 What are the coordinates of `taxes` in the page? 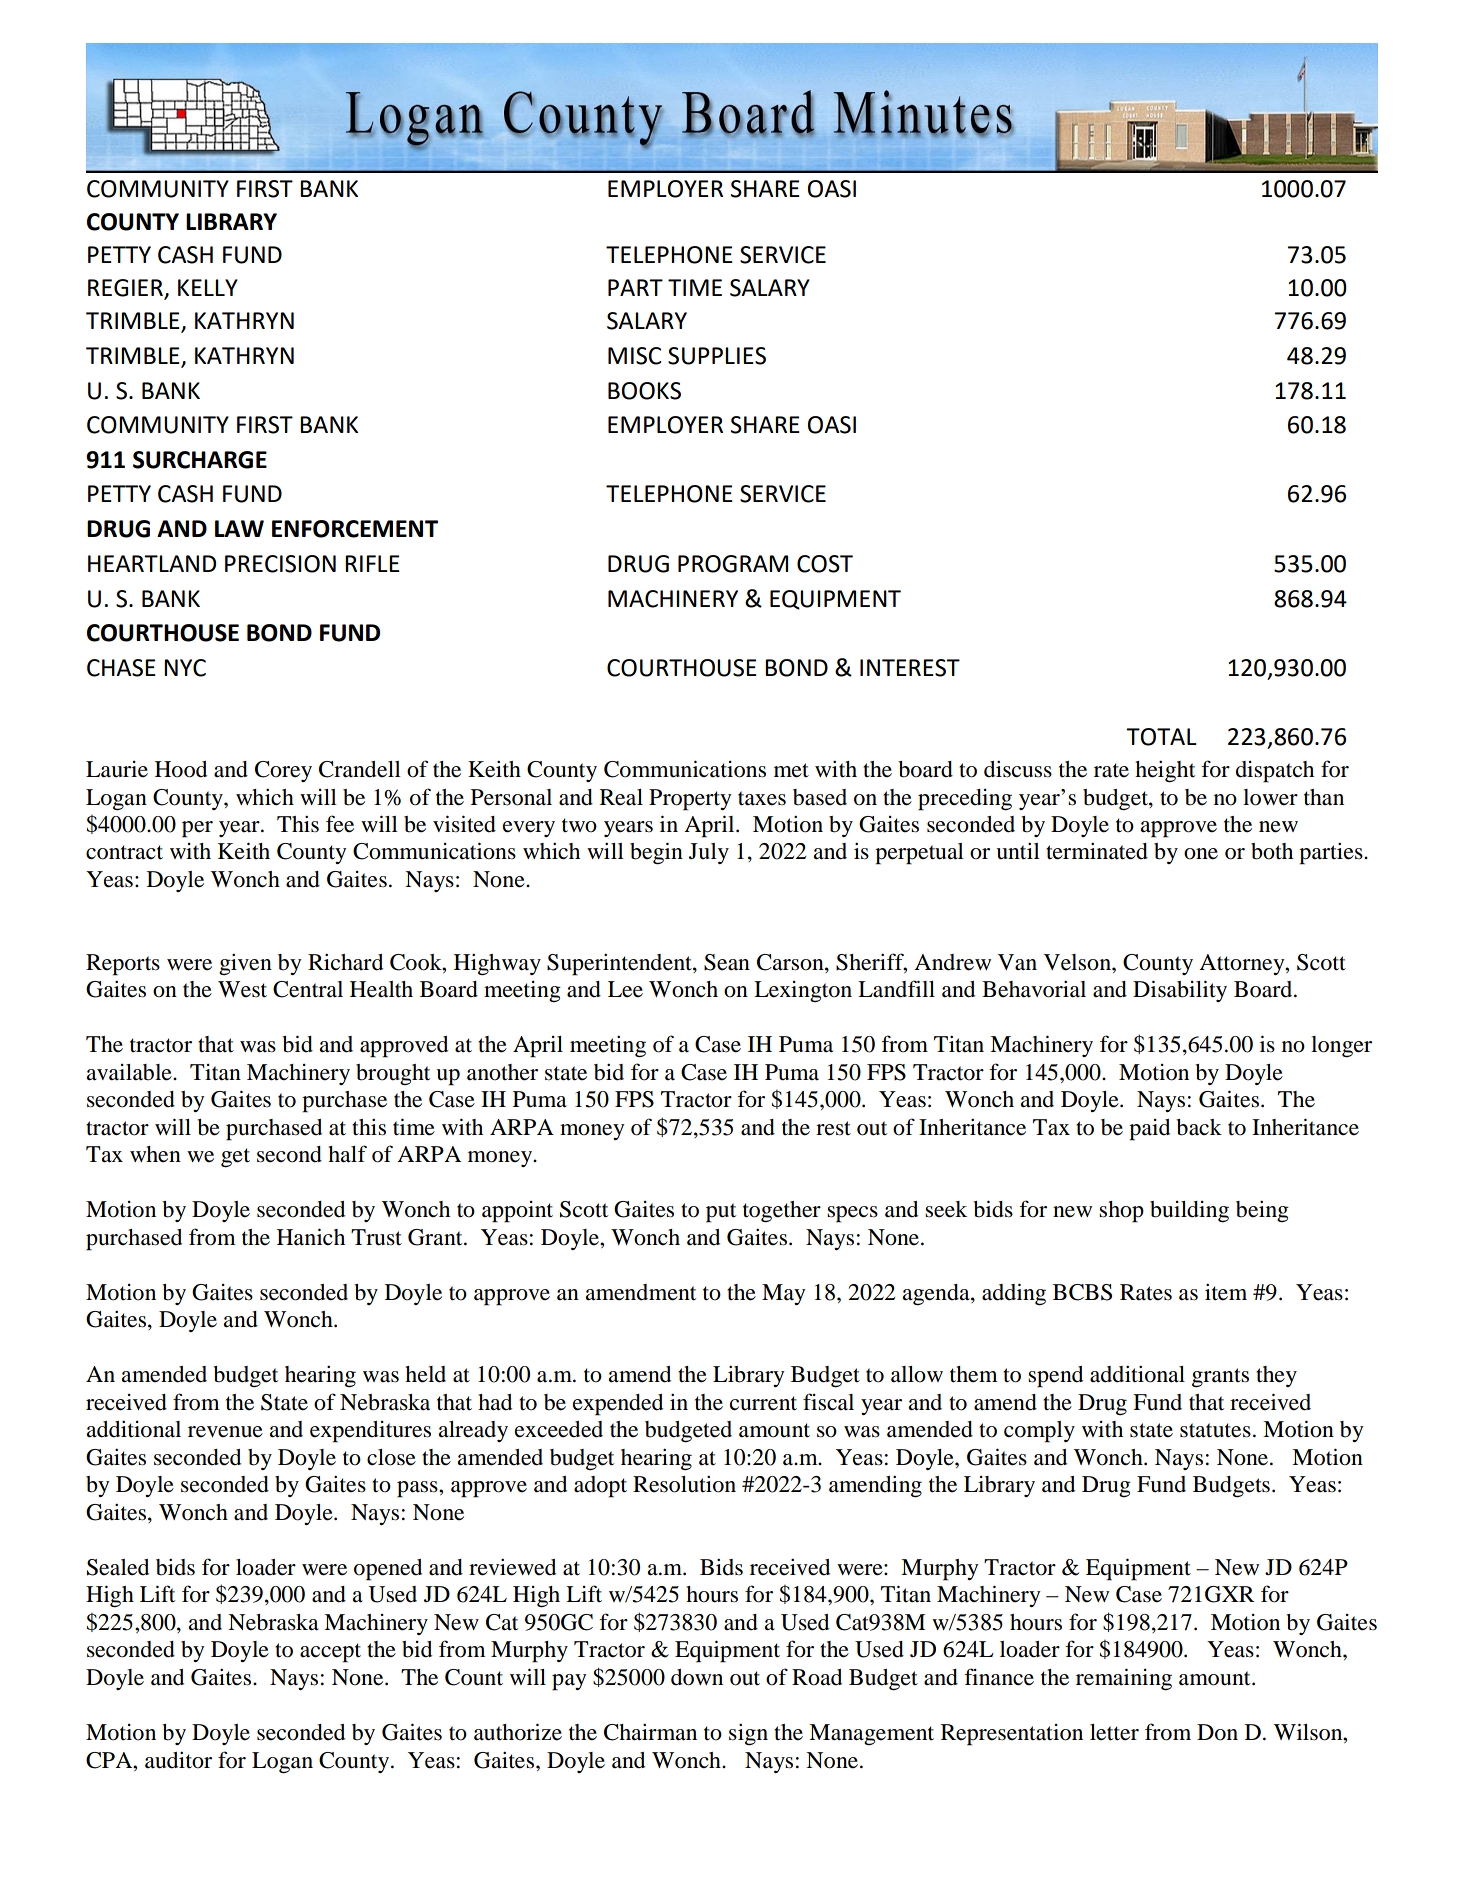 It's located at (762, 798).
